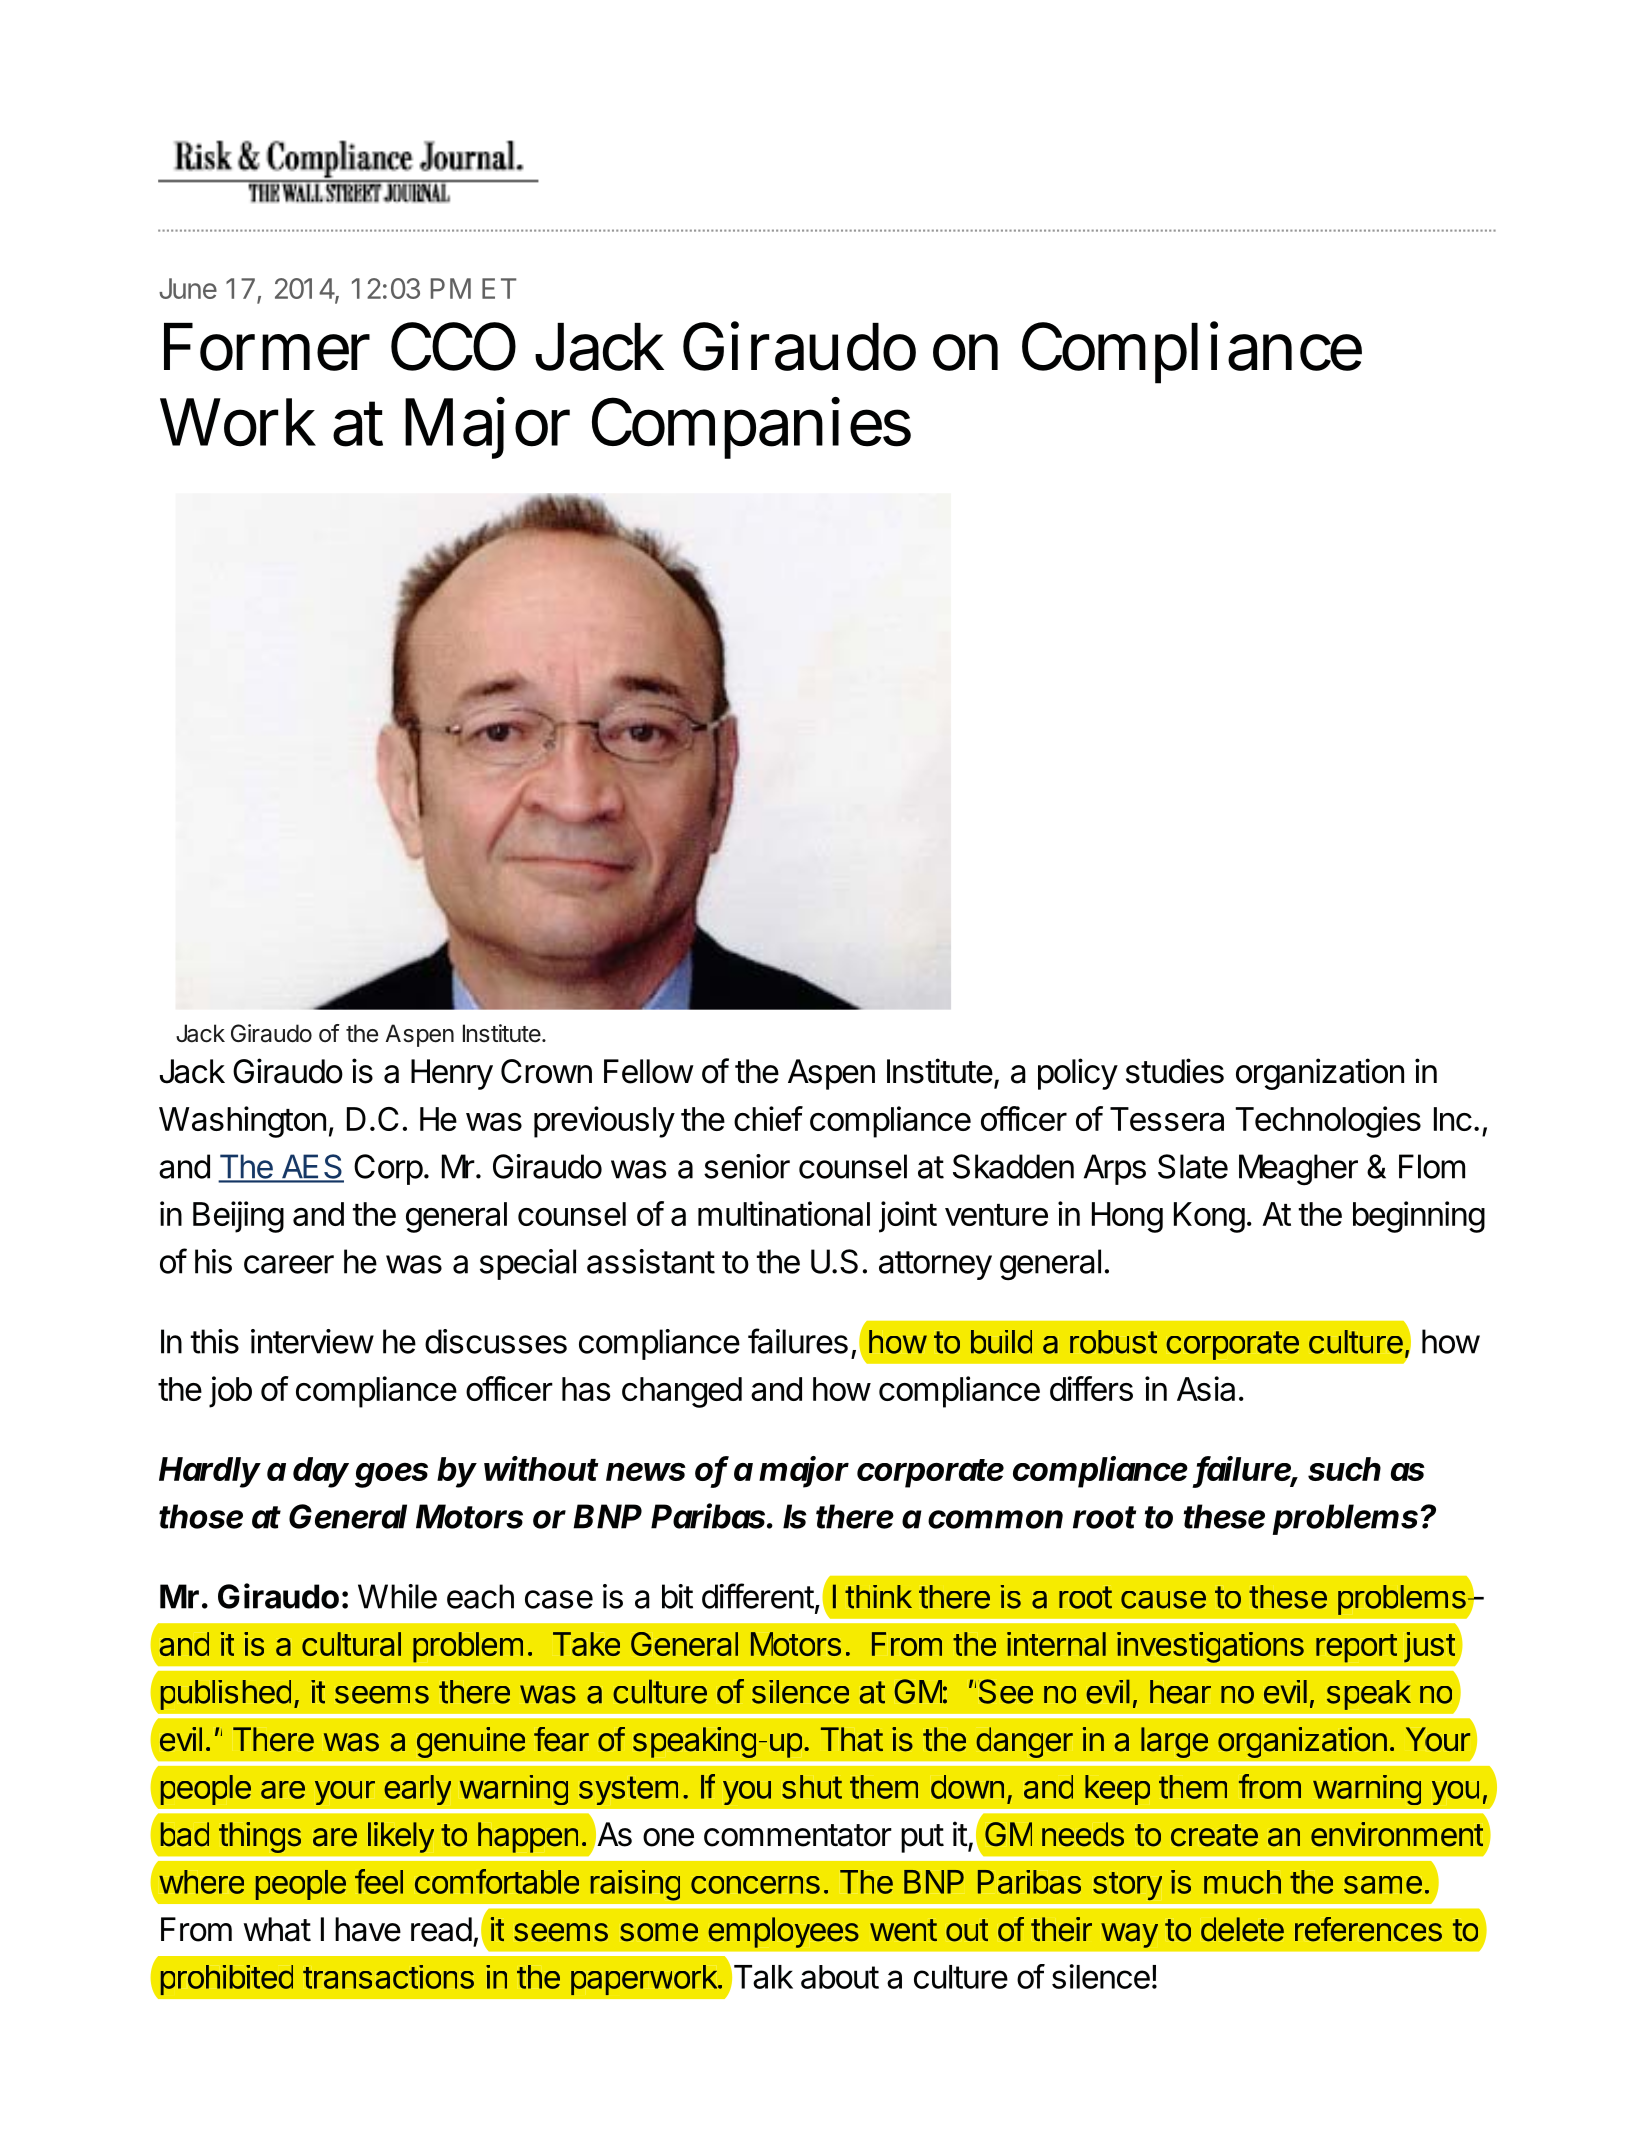 The image size is (1651, 2137). I want to click on interview, so click(312, 1341).
